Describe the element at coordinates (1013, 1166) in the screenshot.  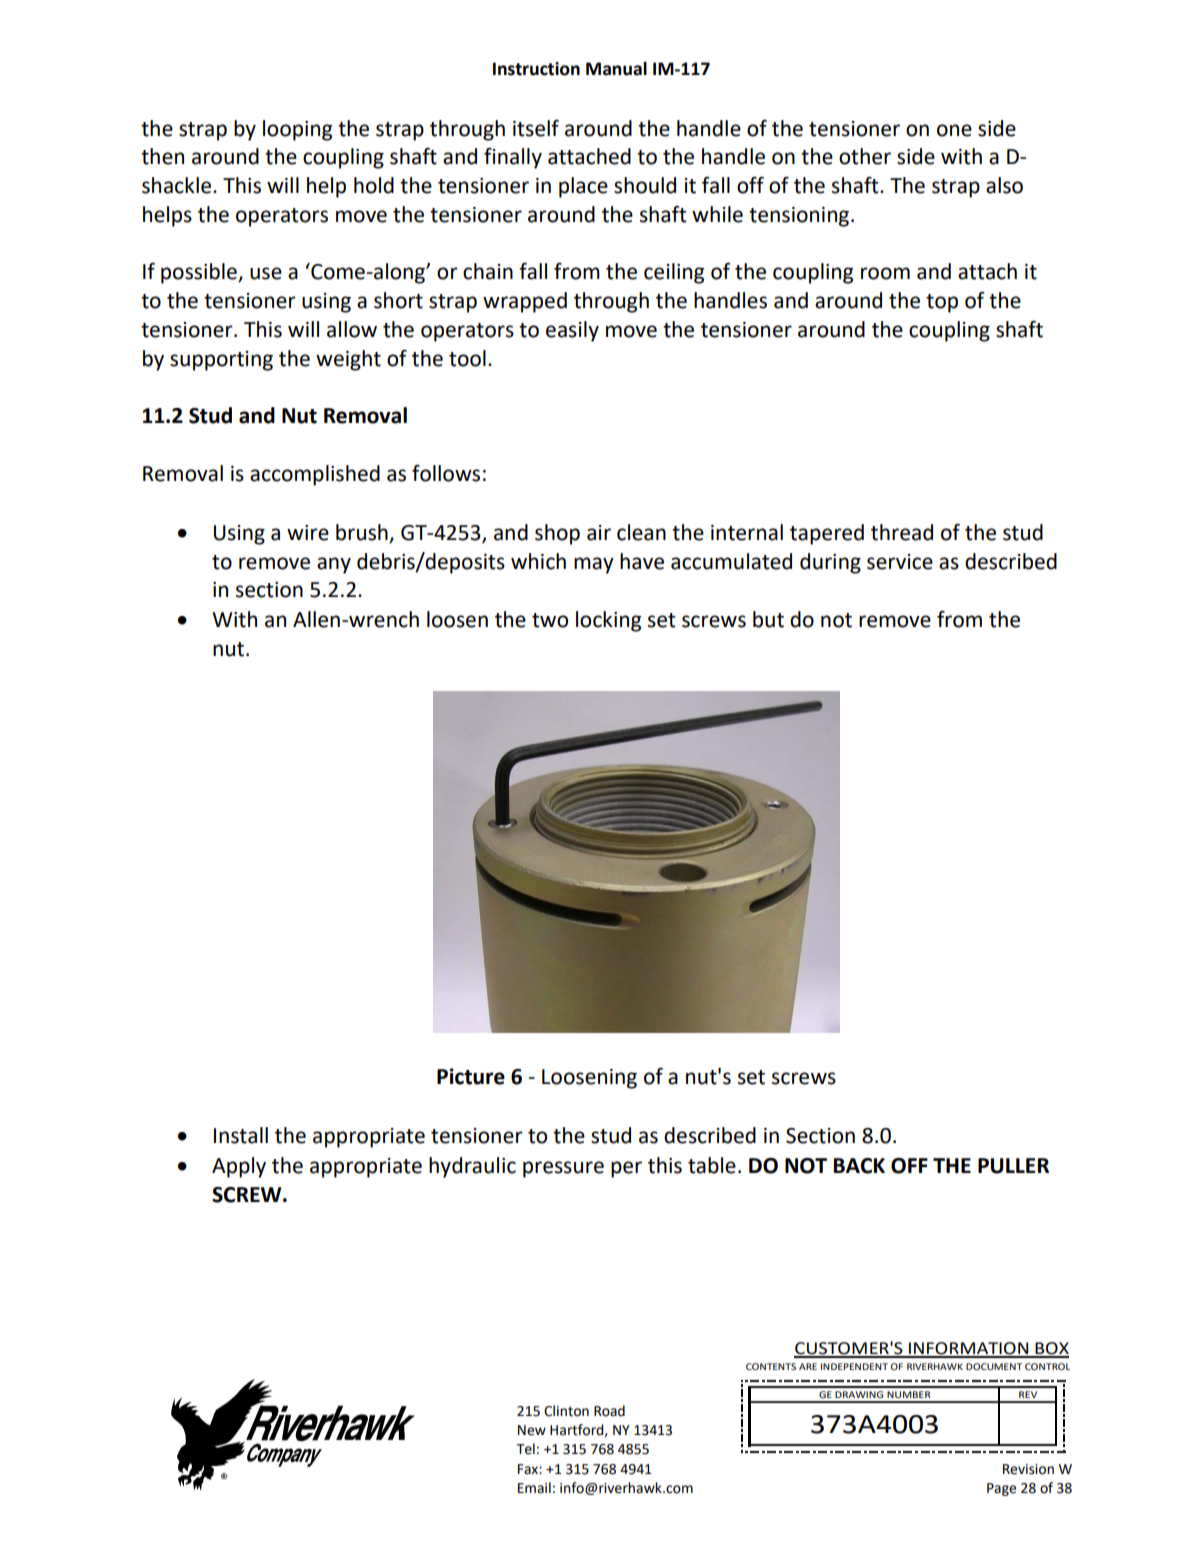
I see `PULLER` at that location.
